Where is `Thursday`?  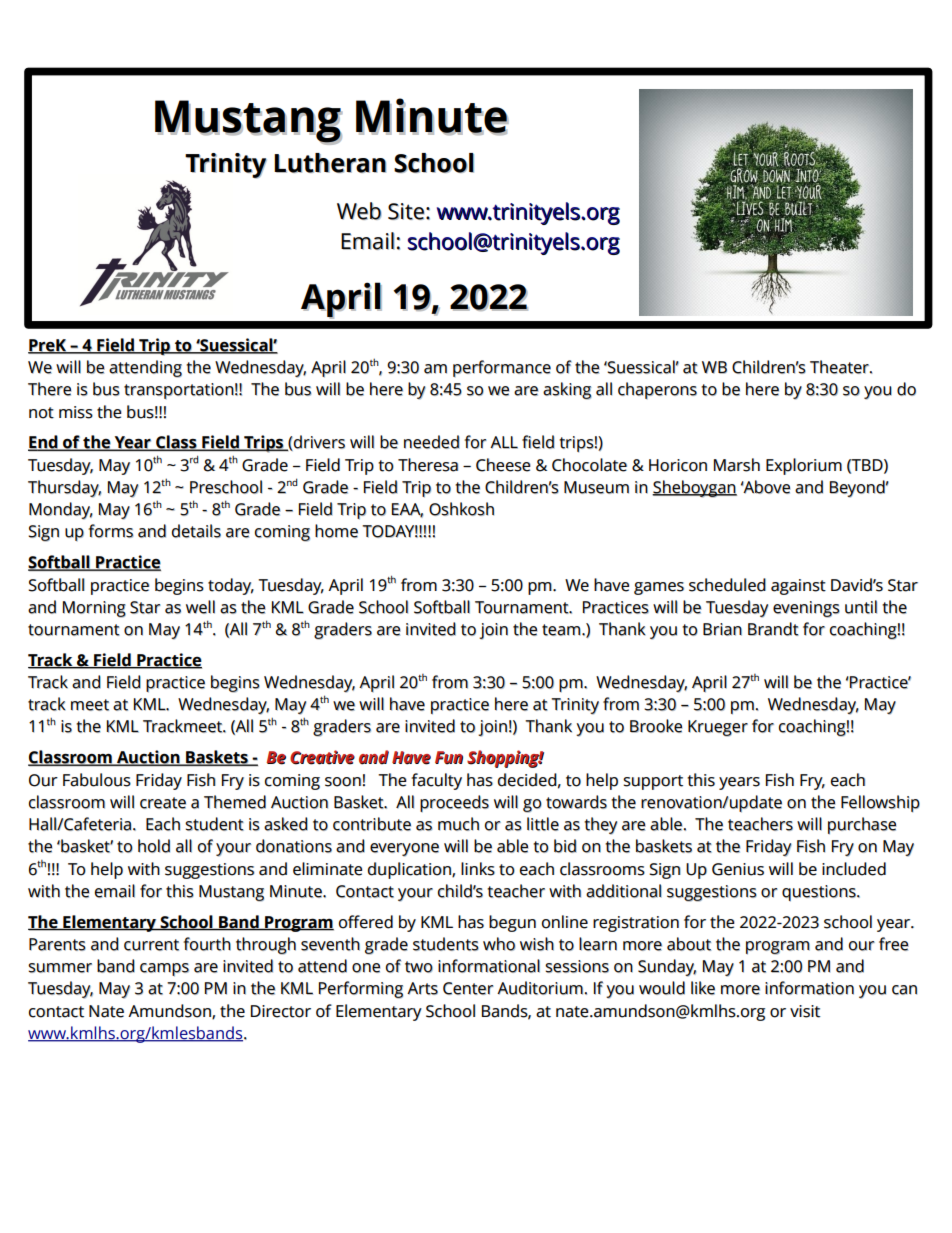
Thursday is located at coordinates (64, 489).
